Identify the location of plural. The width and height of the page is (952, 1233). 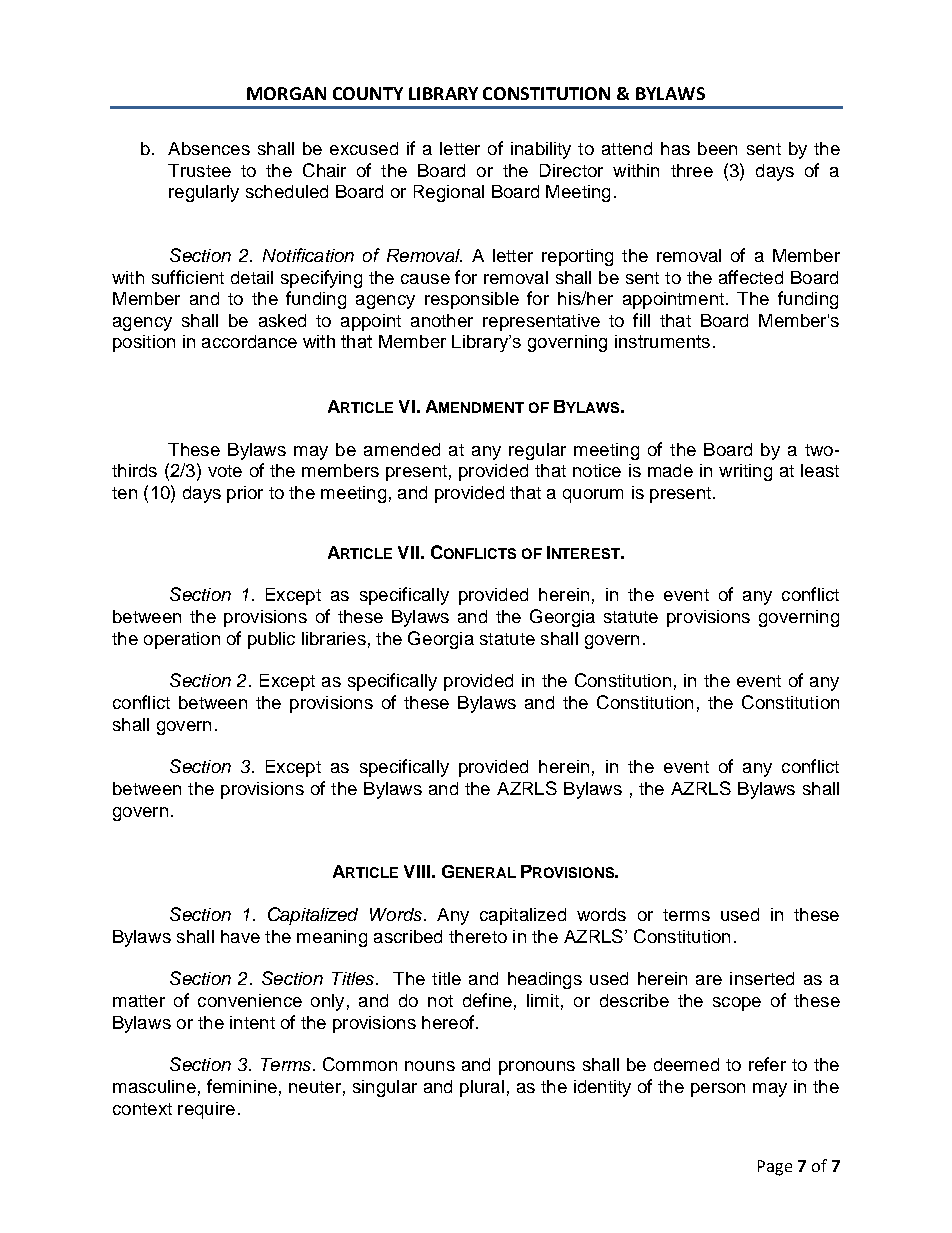
(482, 1088).
